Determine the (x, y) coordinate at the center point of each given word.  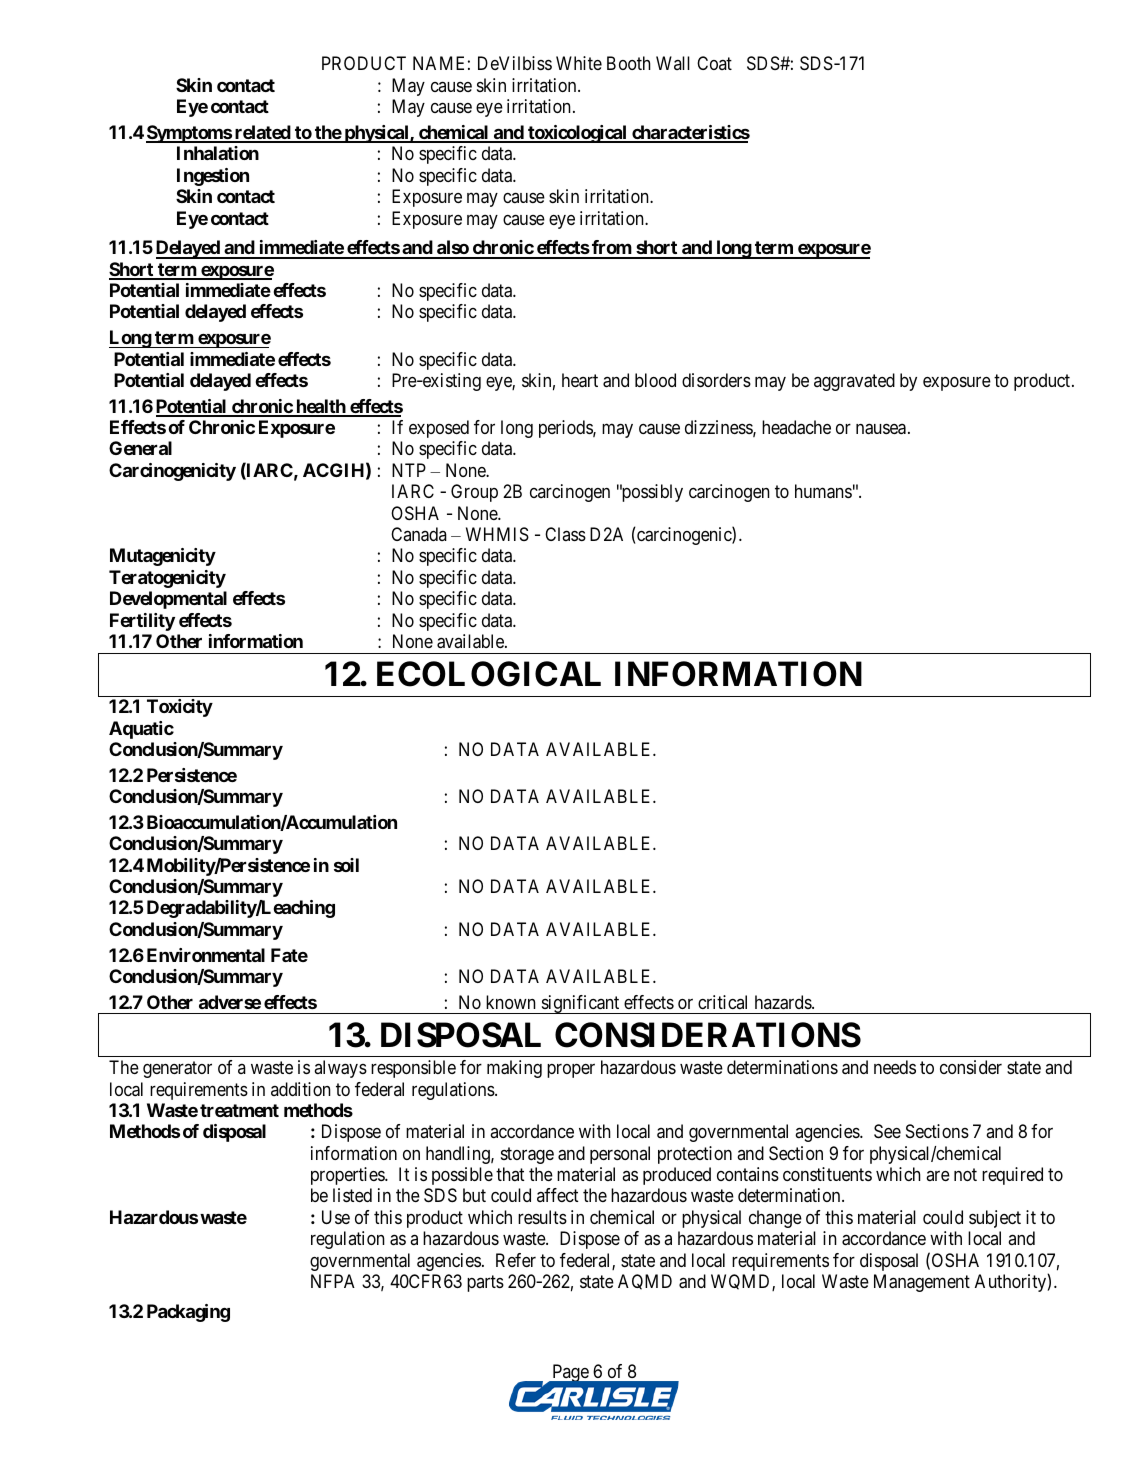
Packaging (188, 1313)
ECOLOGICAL (489, 674)
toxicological (577, 134)
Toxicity (180, 708)
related (262, 133)
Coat (714, 63)
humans (823, 491)
